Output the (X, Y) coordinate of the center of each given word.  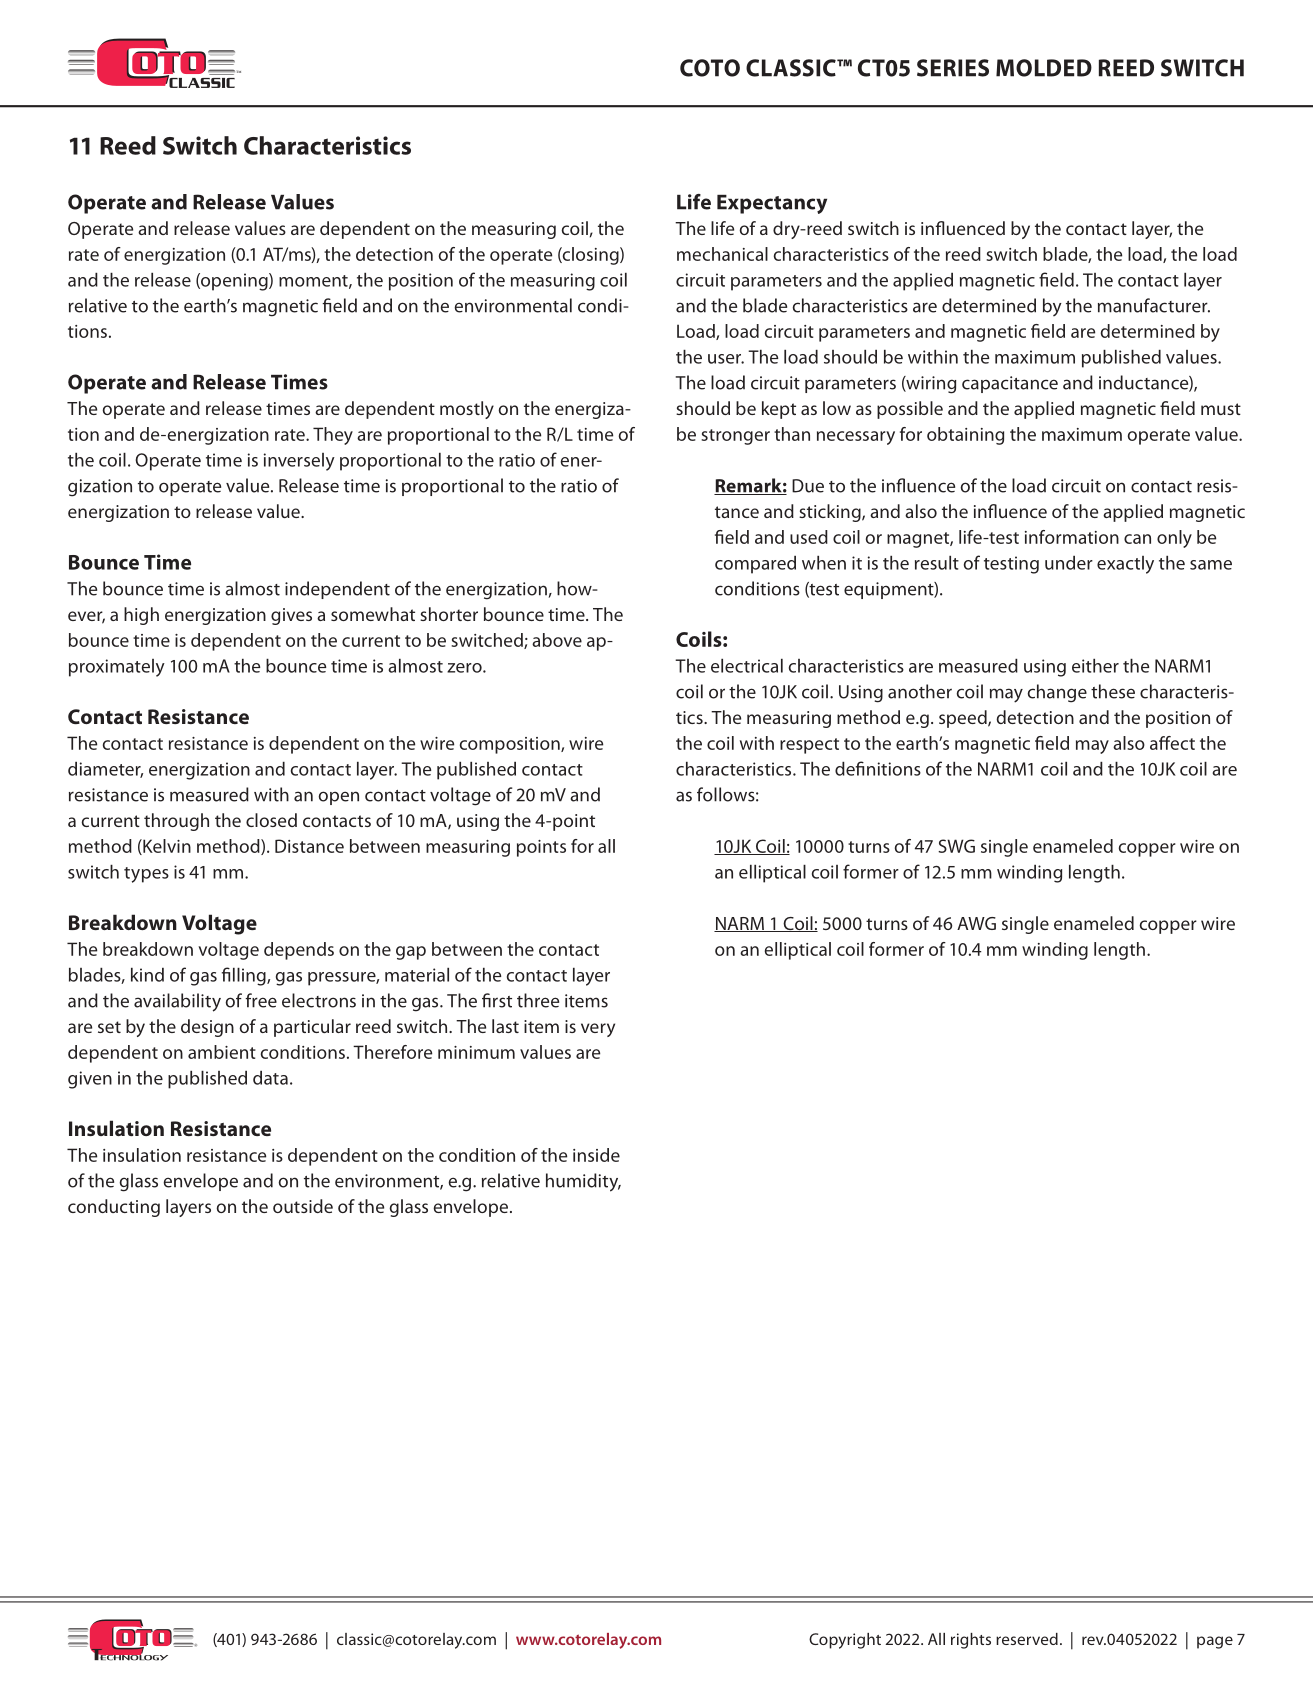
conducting (114, 1208)
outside (303, 1206)
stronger (735, 437)
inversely (299, 462)
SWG (956, 846)
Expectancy (772, 204)
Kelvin (166, 847)
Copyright (845, 1641)
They (333, 436)
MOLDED (1044, 68)
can (1137, 539)
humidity (583, 1182)
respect (809, 746)
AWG (976, 923)
